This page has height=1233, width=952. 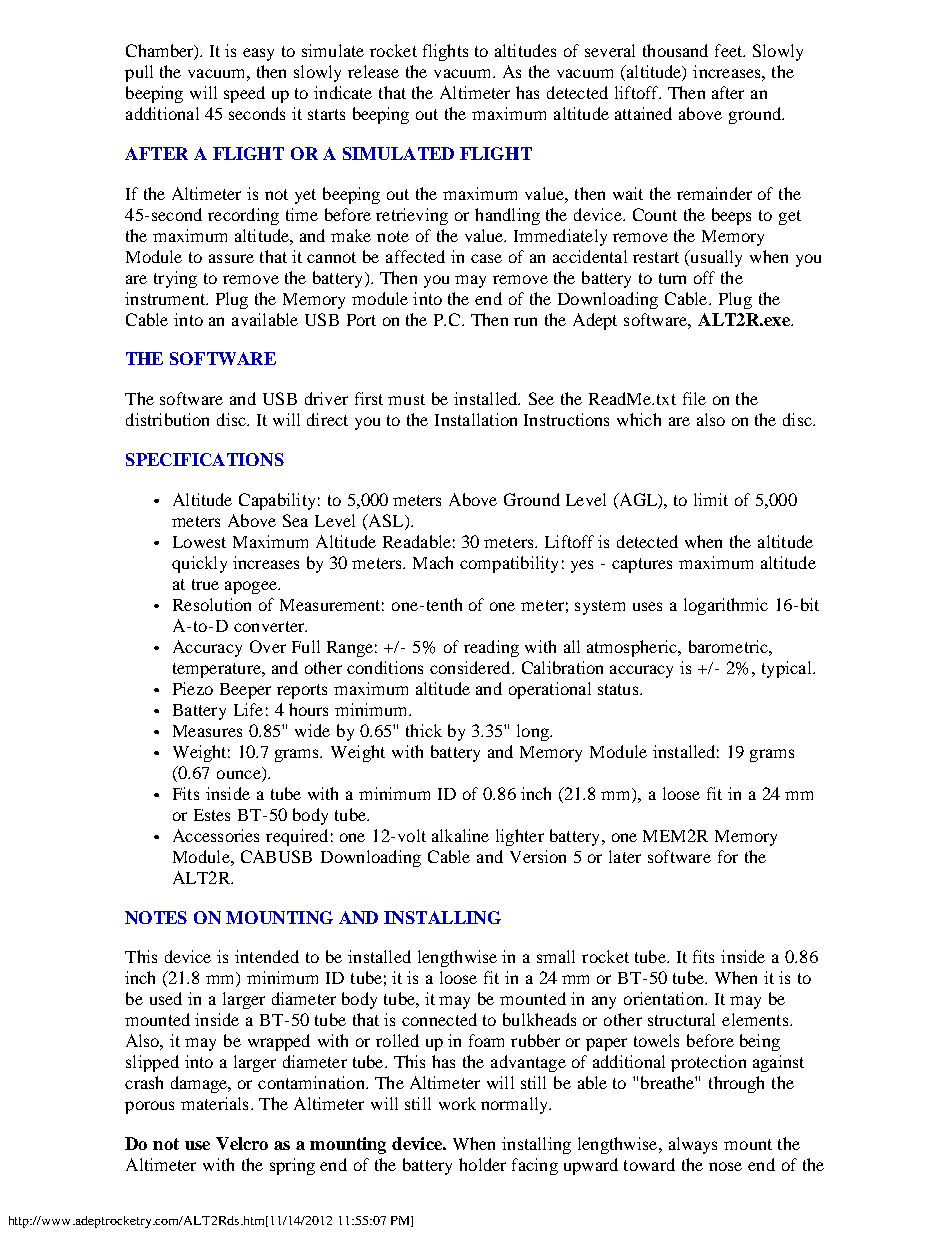 What do you see at coordinates (694, 398) in the page?
I see `file` at bounding box center [694, 398].
